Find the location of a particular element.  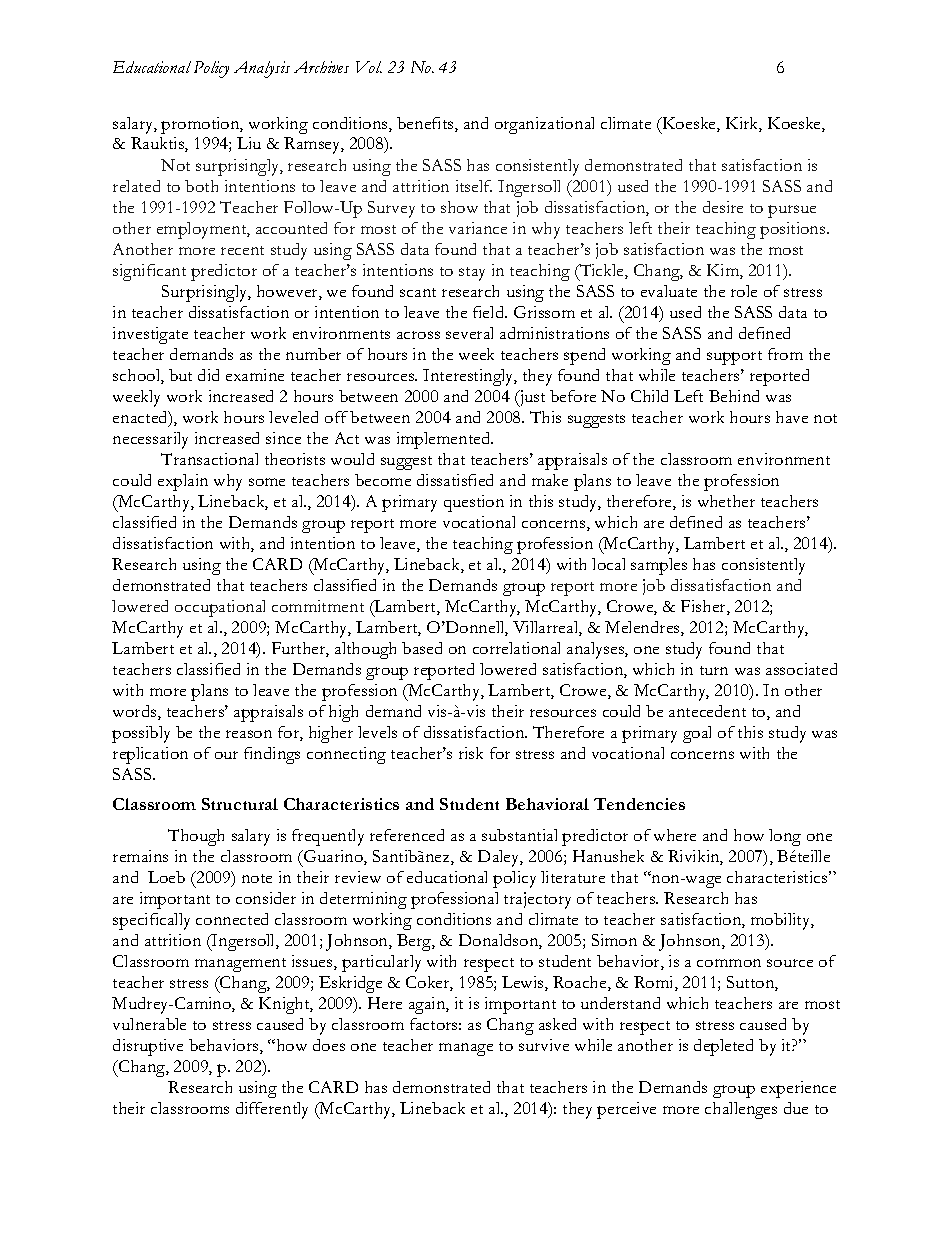

survive is located at coordinates (544, 1045).
